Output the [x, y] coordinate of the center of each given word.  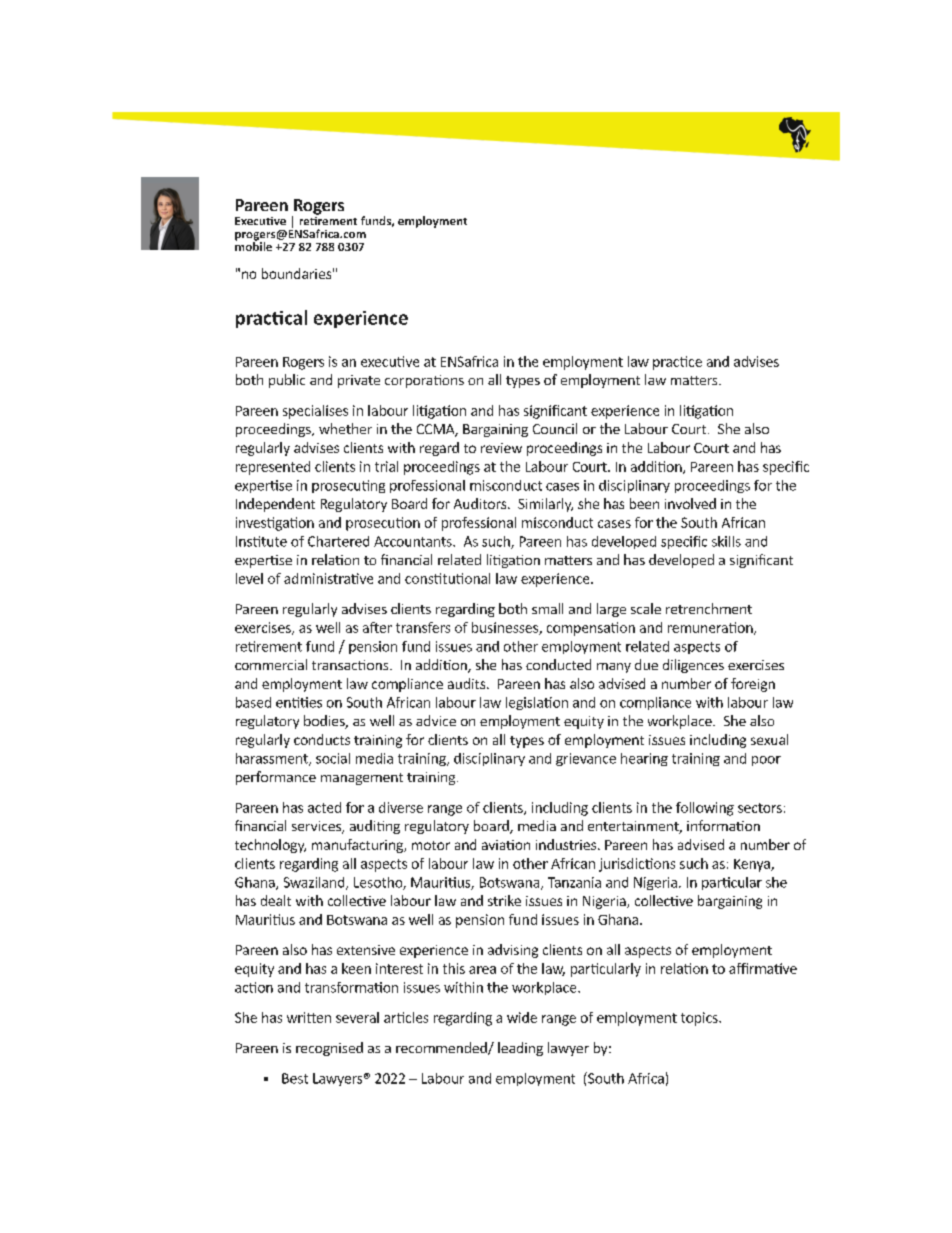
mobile [253, 245]
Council [555, 428]
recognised [329, 1049]
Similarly [545, 505]
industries [566, 844]
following [705, 809]
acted [324, 807]
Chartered [338, 541]
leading [520, 1049]
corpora [410, 383]
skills [726, 541]
